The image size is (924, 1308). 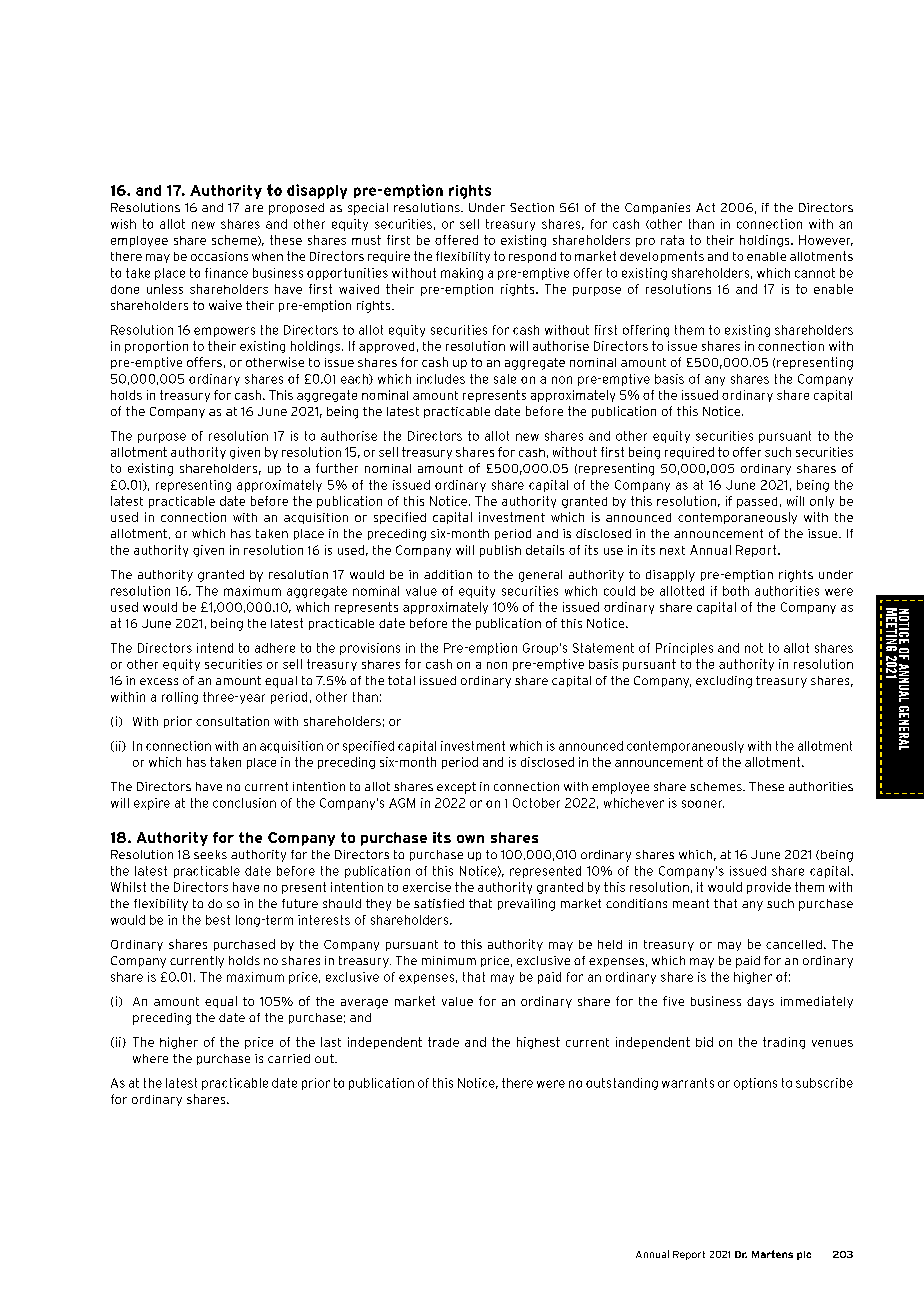 I want to click on excluding, so click(x=724, y=682).
